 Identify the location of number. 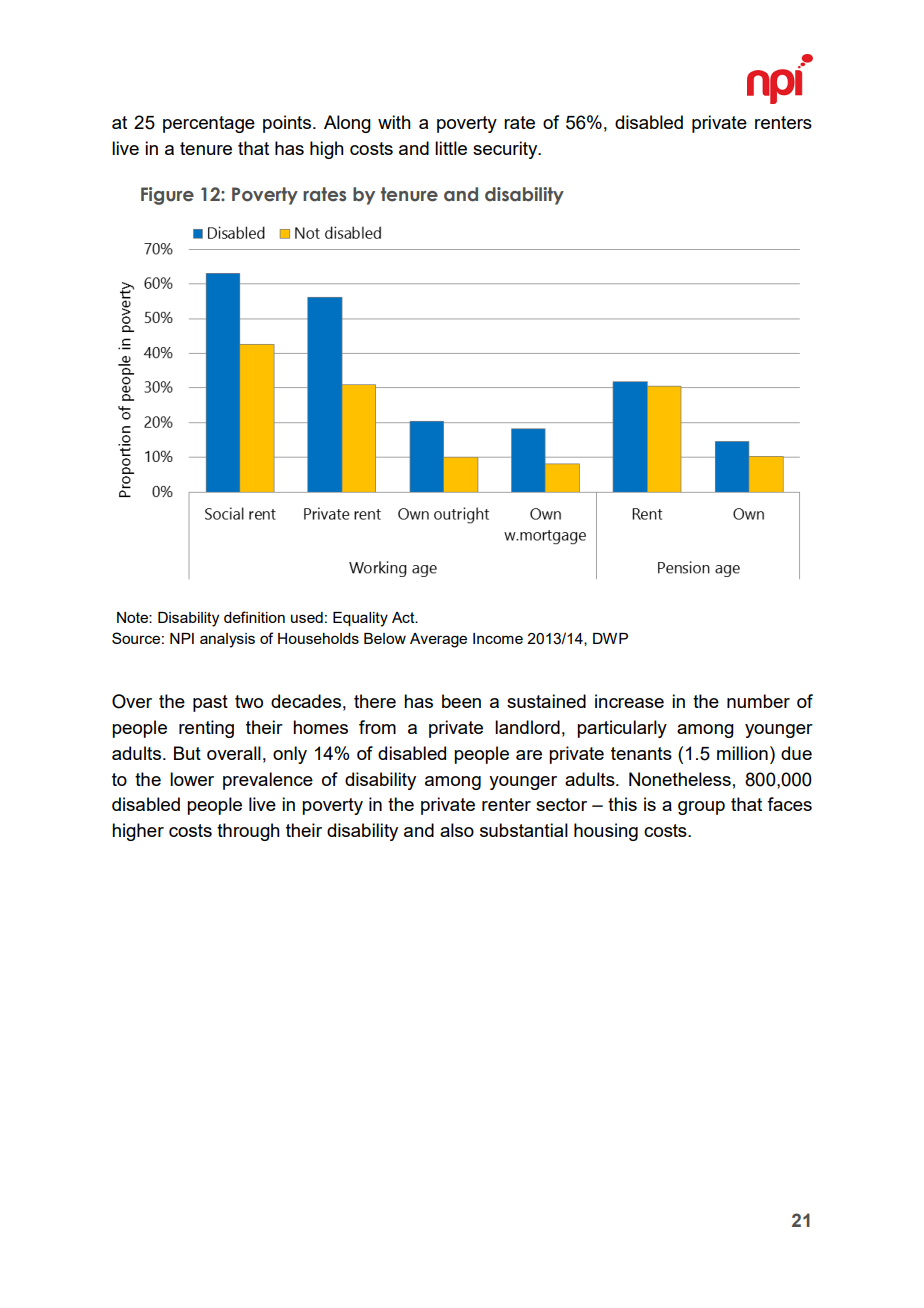
(758, 701).
